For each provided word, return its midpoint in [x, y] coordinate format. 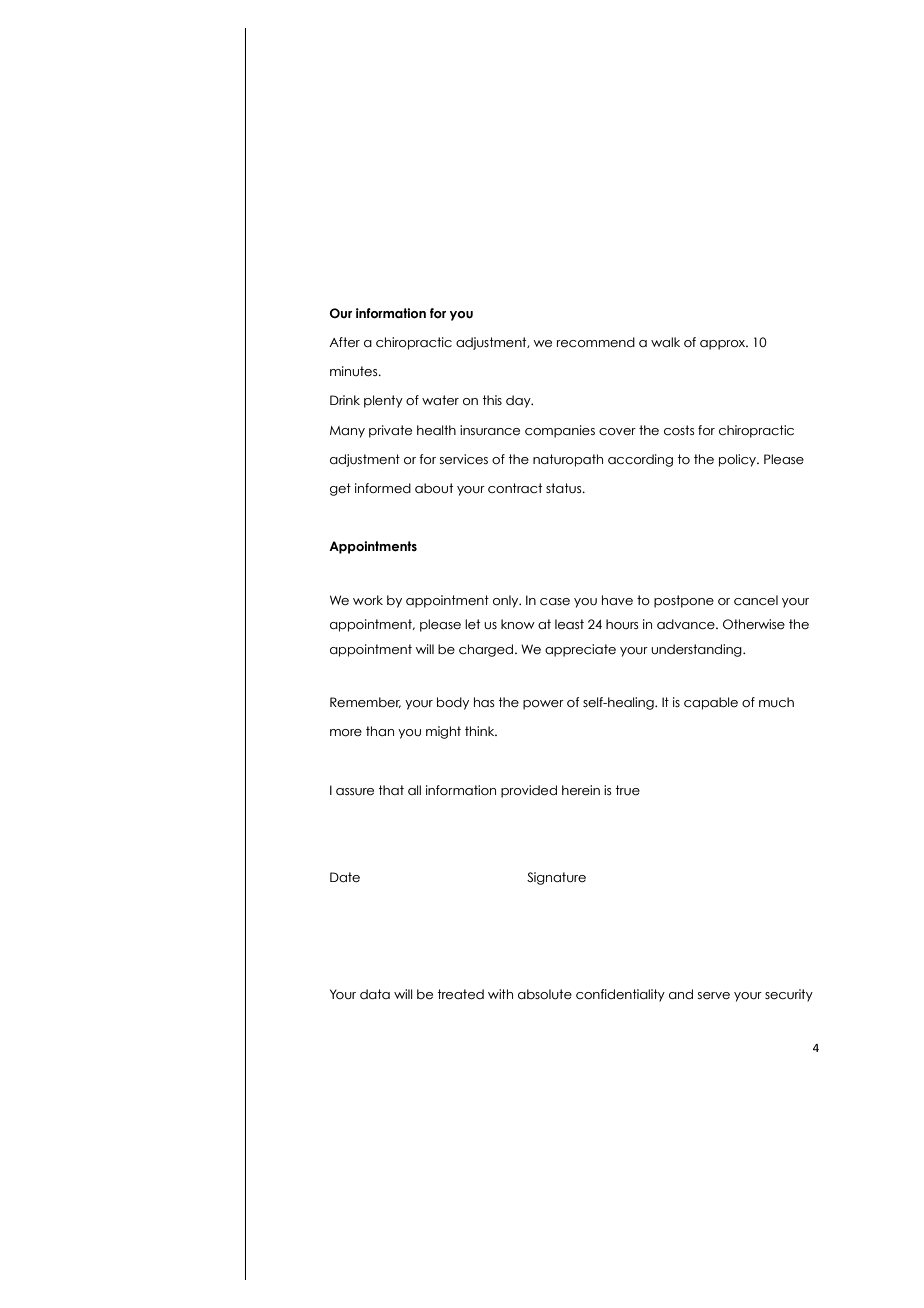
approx [724, 345]
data [375, 994]
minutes [355, 371]
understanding [697, 650]
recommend [596, 342]
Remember [365, 702]
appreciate [580, 650]
